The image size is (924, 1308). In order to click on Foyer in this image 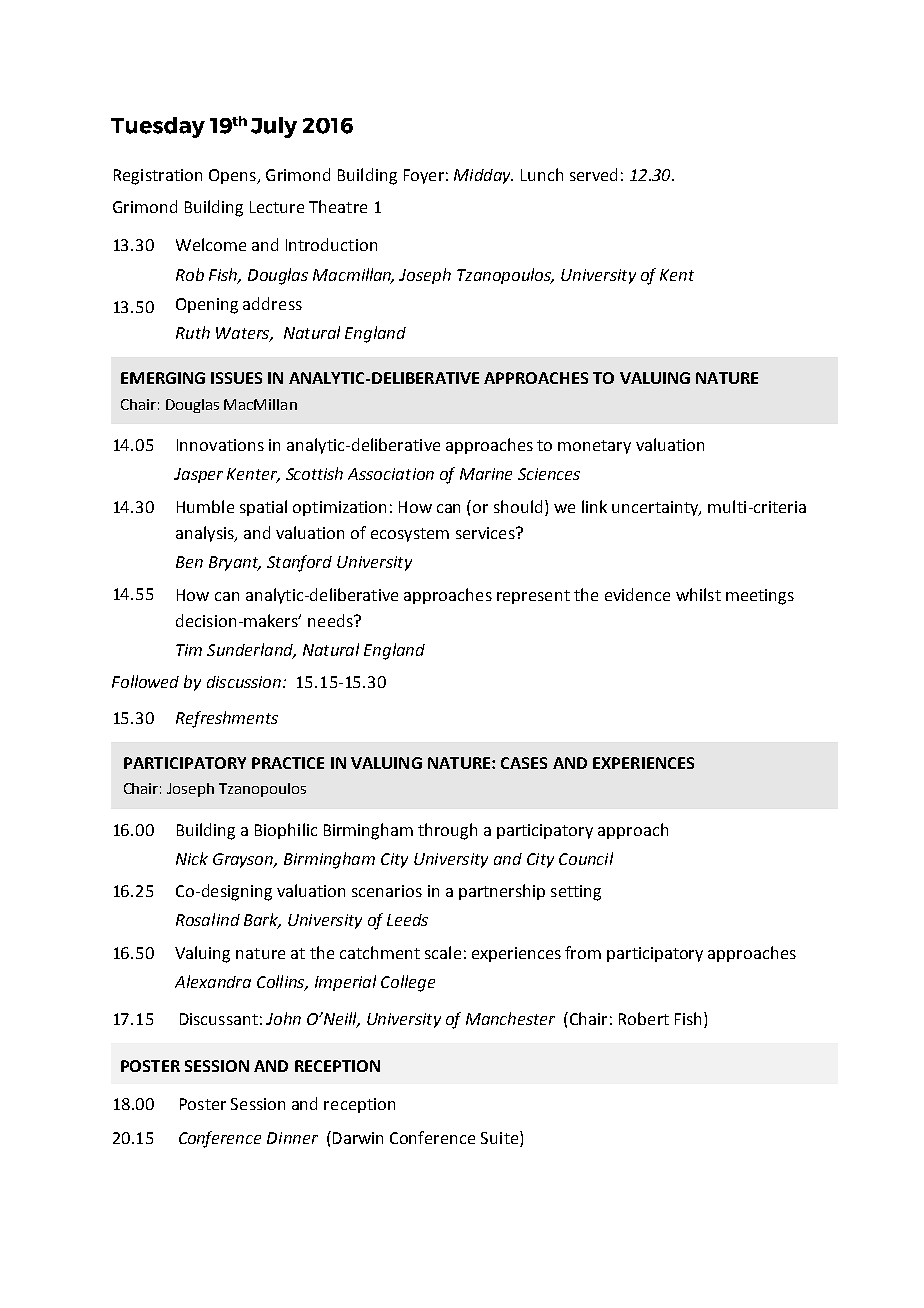, I will do `click(424, 176)`.
